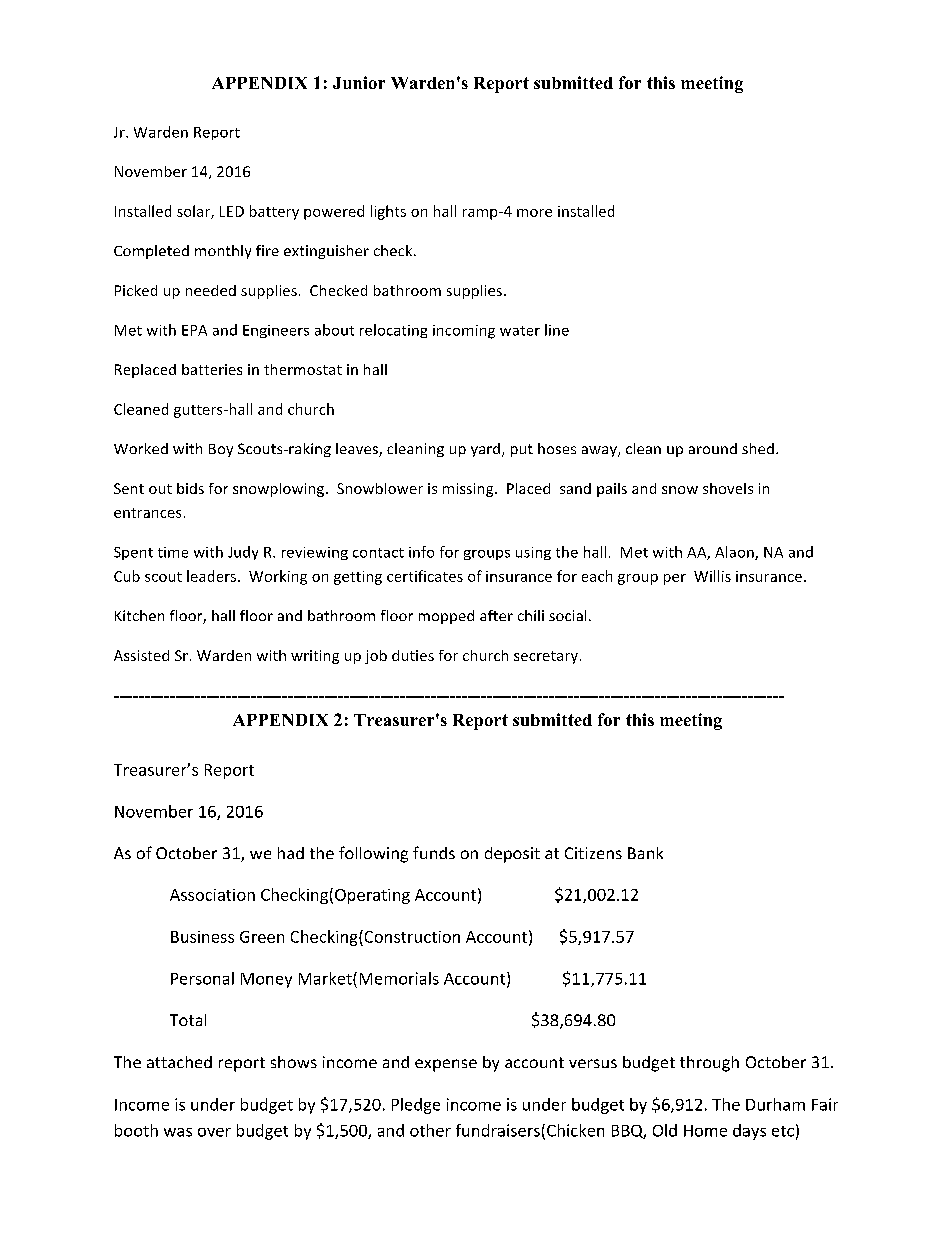  I want to click on more, so click(534, 213).
